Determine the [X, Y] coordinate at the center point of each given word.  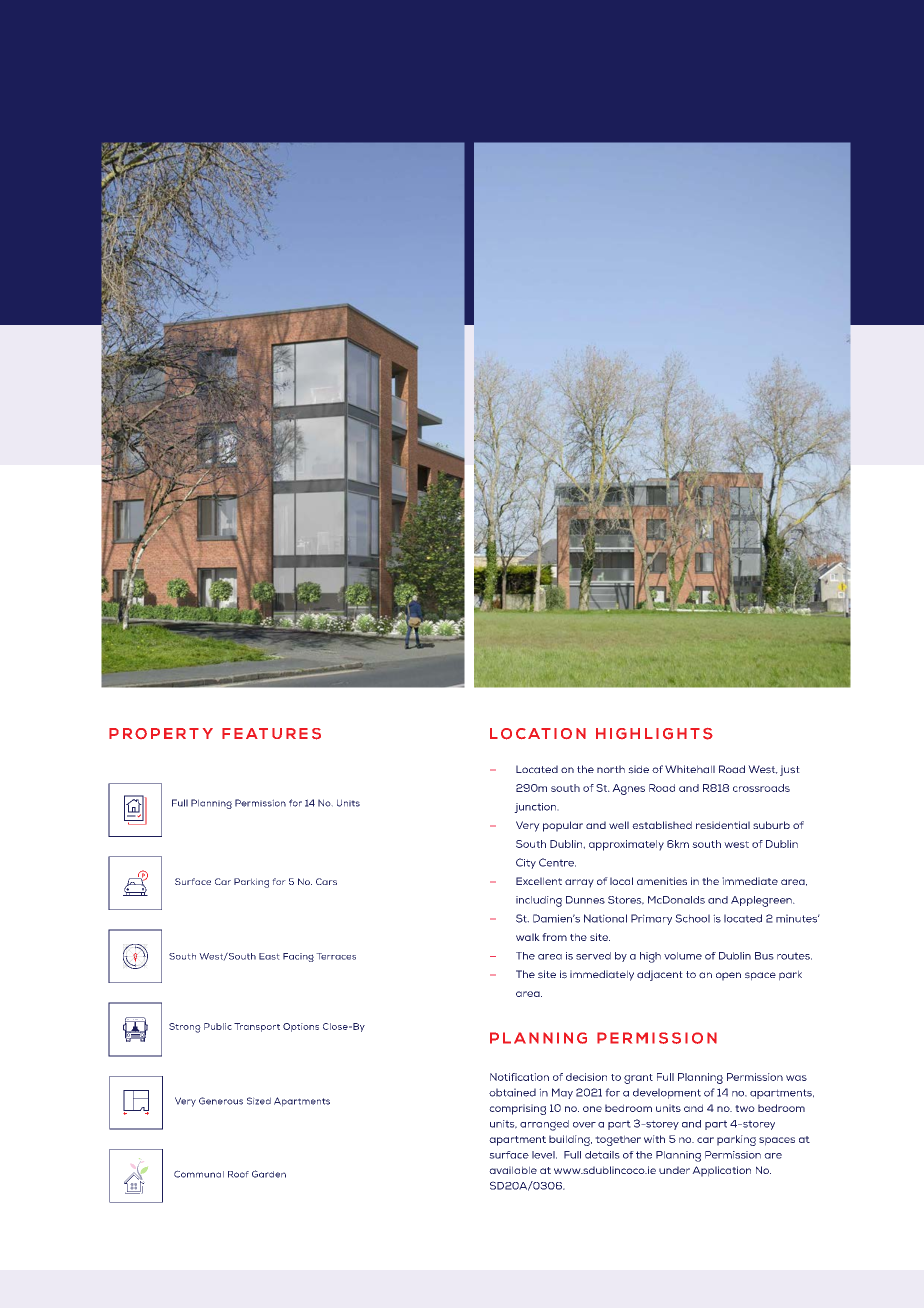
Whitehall [690, 769]
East [269, 956]
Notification [519, 1077]
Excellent [539, 881]
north [611, 769]
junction [536, 808]
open [728, 976]
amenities [662, 881]
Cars [326, 881]
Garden [269, 1174]
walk [528, 937]
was [796, 1078]
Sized [259, 1101]
